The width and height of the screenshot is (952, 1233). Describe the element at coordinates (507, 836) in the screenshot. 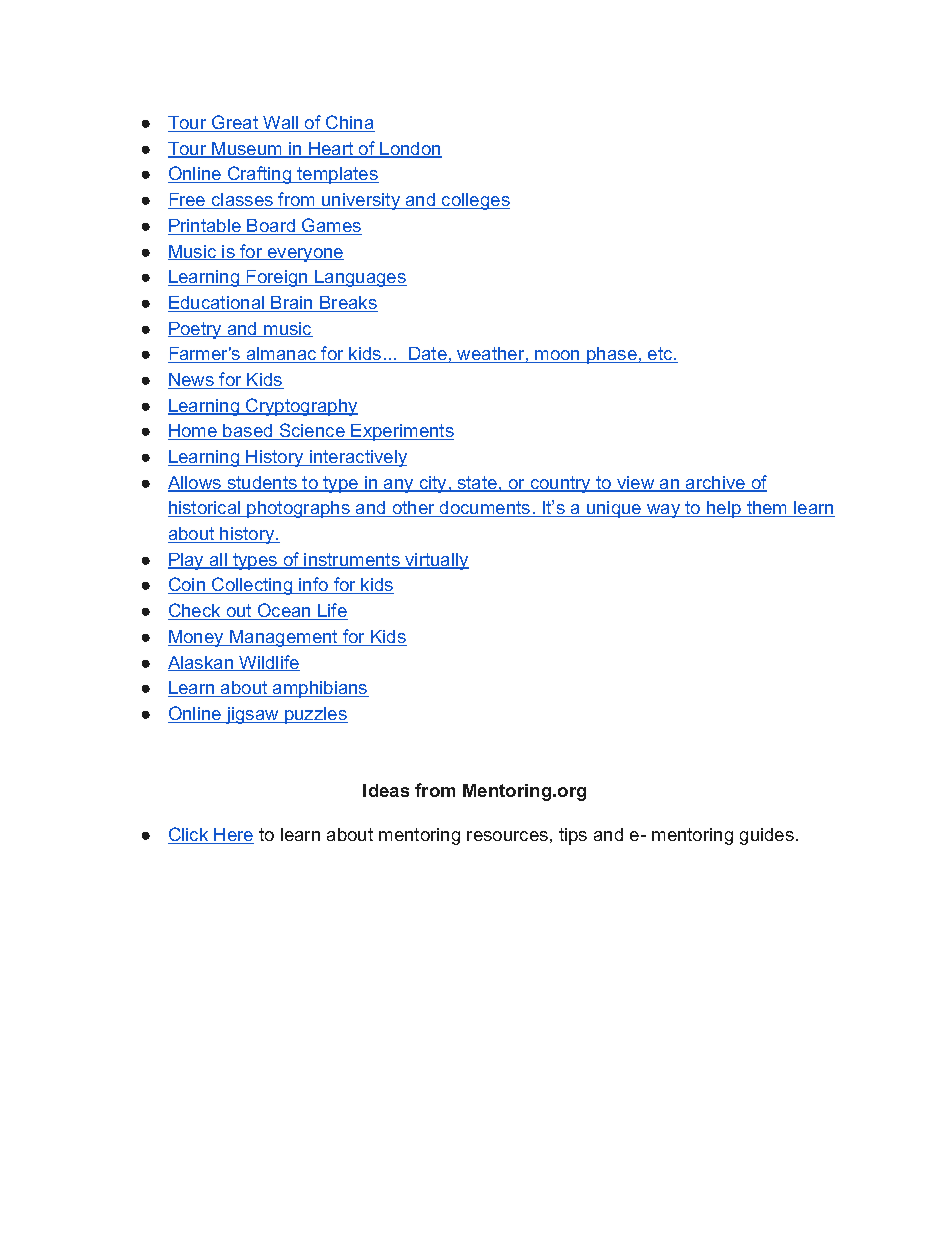

I see `resources` at that location.
